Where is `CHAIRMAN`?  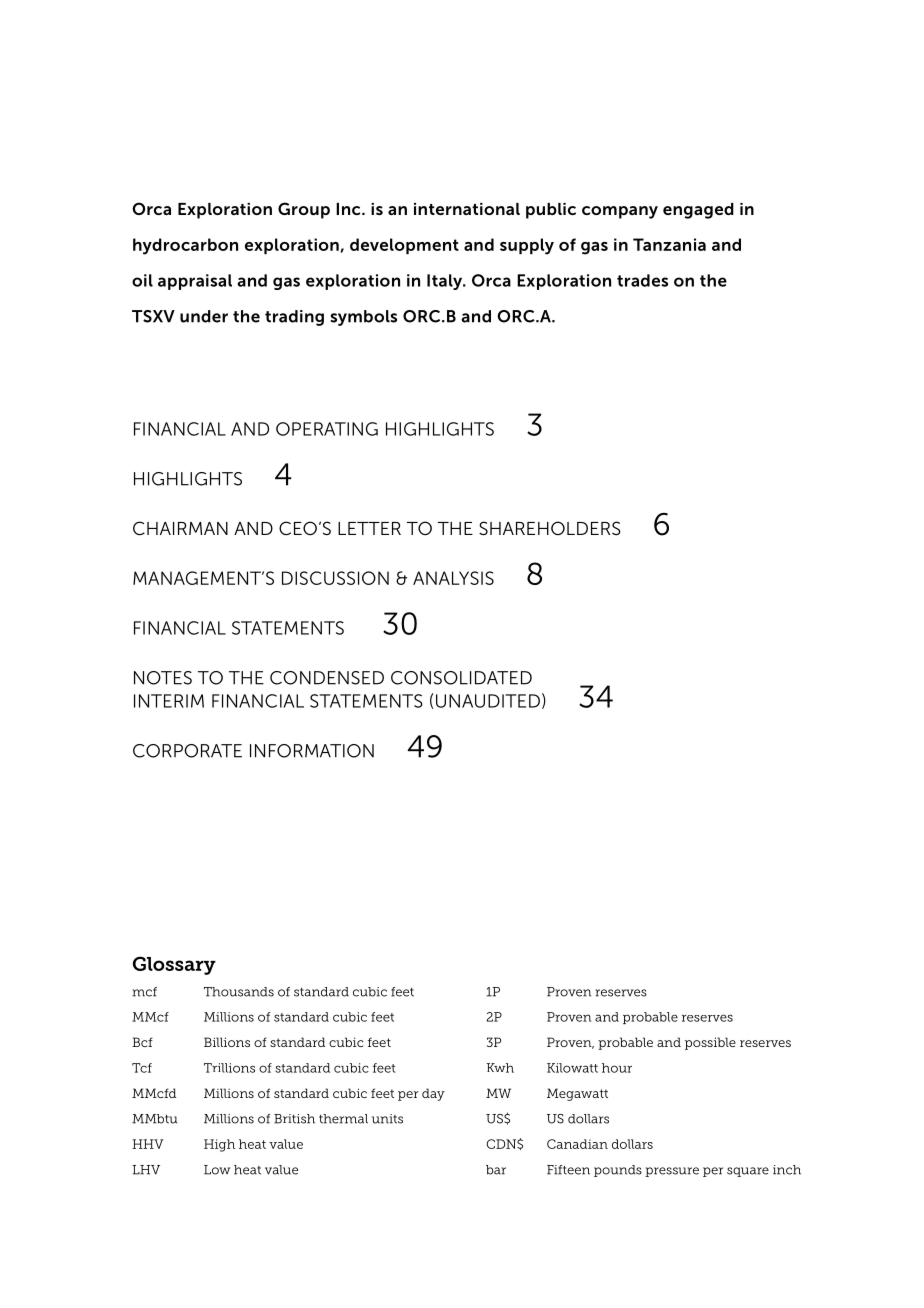 CHAIRMAN is located at coordinates (180, 528).
